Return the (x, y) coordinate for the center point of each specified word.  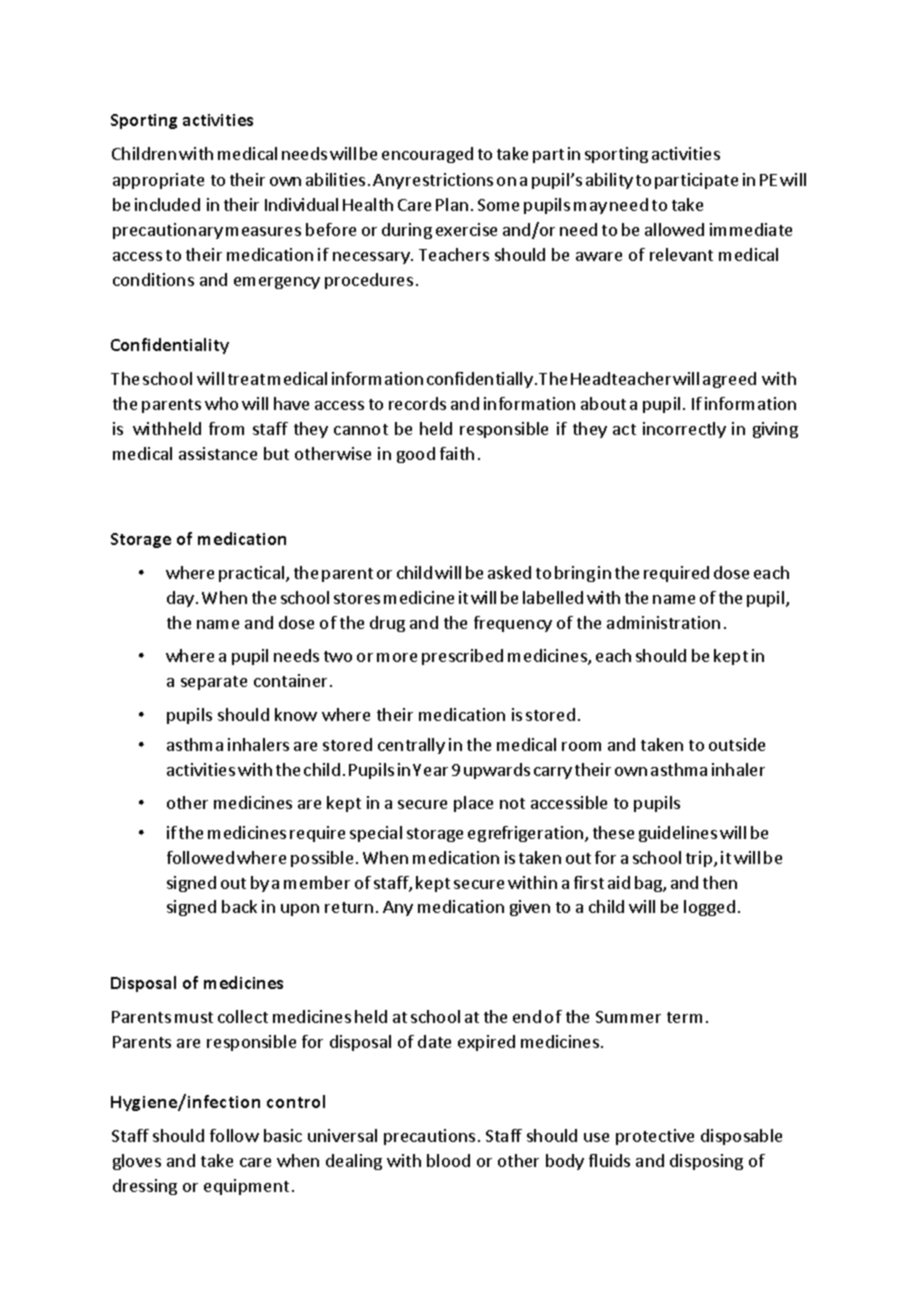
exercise (466, 229)
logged (709, 908)
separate (214, 683)
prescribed (462, 657)
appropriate (158, 181)
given (530, 908)
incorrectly (684, 430)
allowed (674, 229)
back (239, 906)
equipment (246, 1187)
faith (457, 453)
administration (663, 622)
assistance (218, 453)
